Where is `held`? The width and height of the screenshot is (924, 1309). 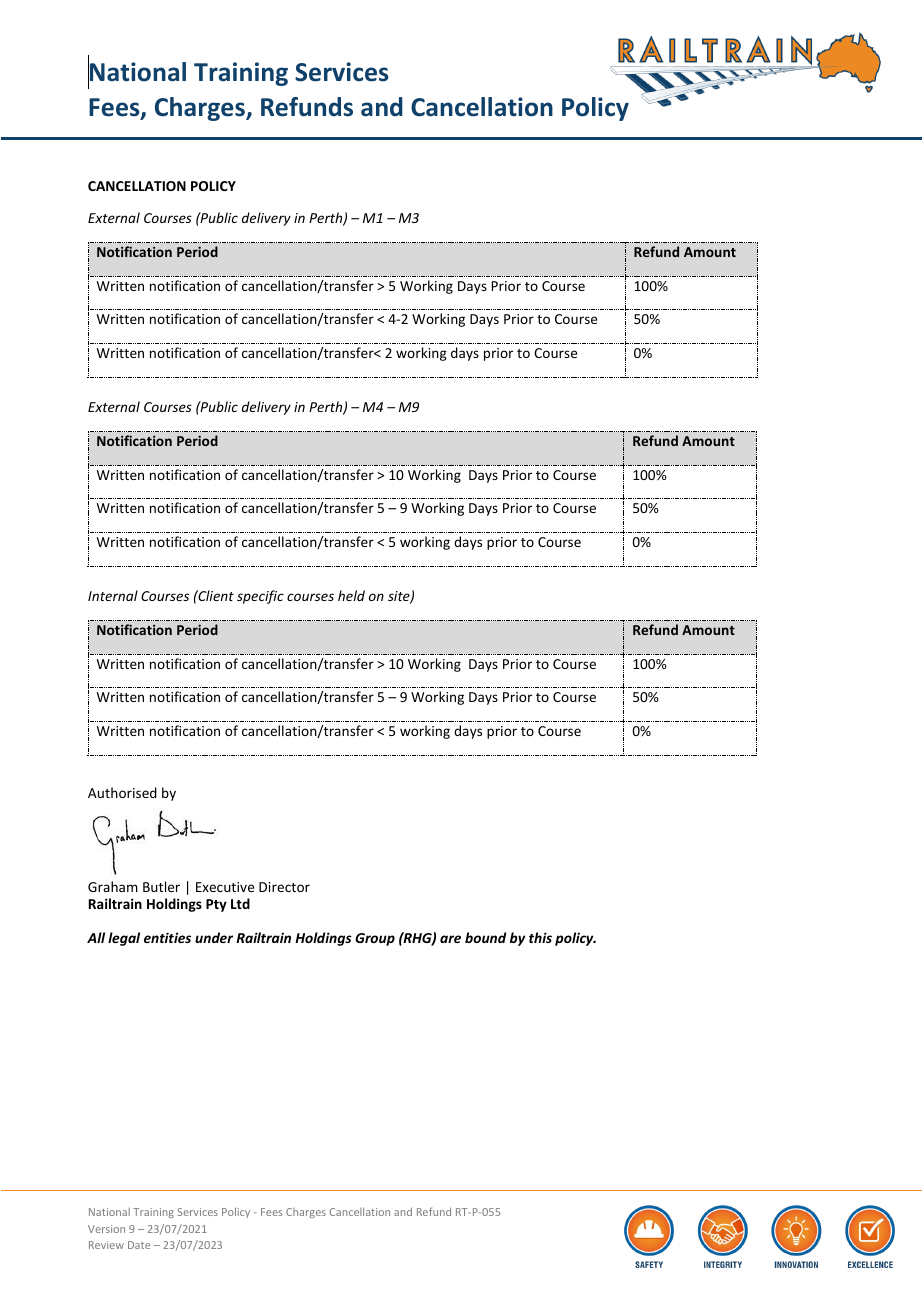
held is located at coordinates (351, 595).
